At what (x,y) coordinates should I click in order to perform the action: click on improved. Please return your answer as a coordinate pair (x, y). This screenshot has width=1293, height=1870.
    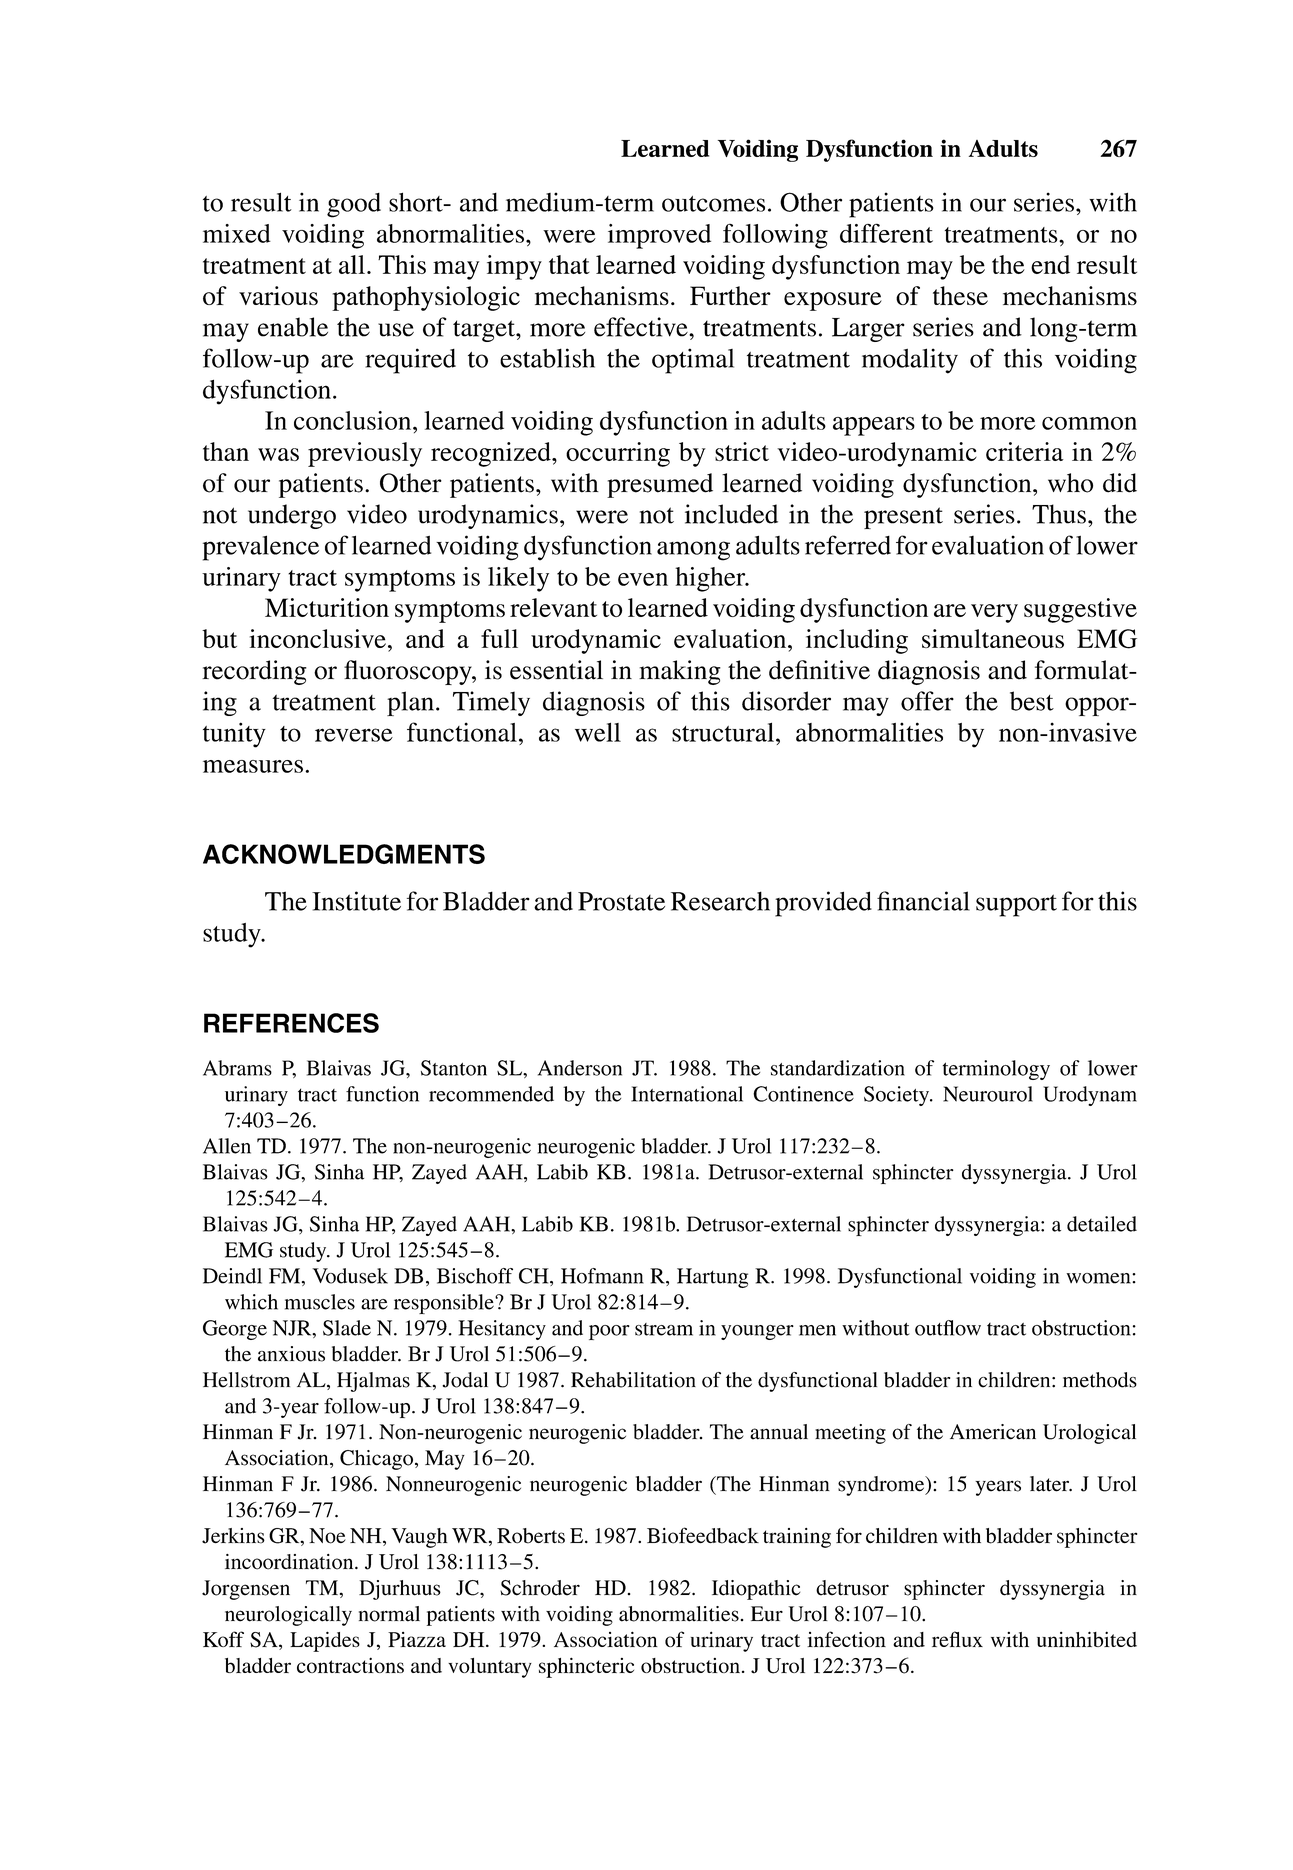
    Looking at the image, I should click on (659, 236).
